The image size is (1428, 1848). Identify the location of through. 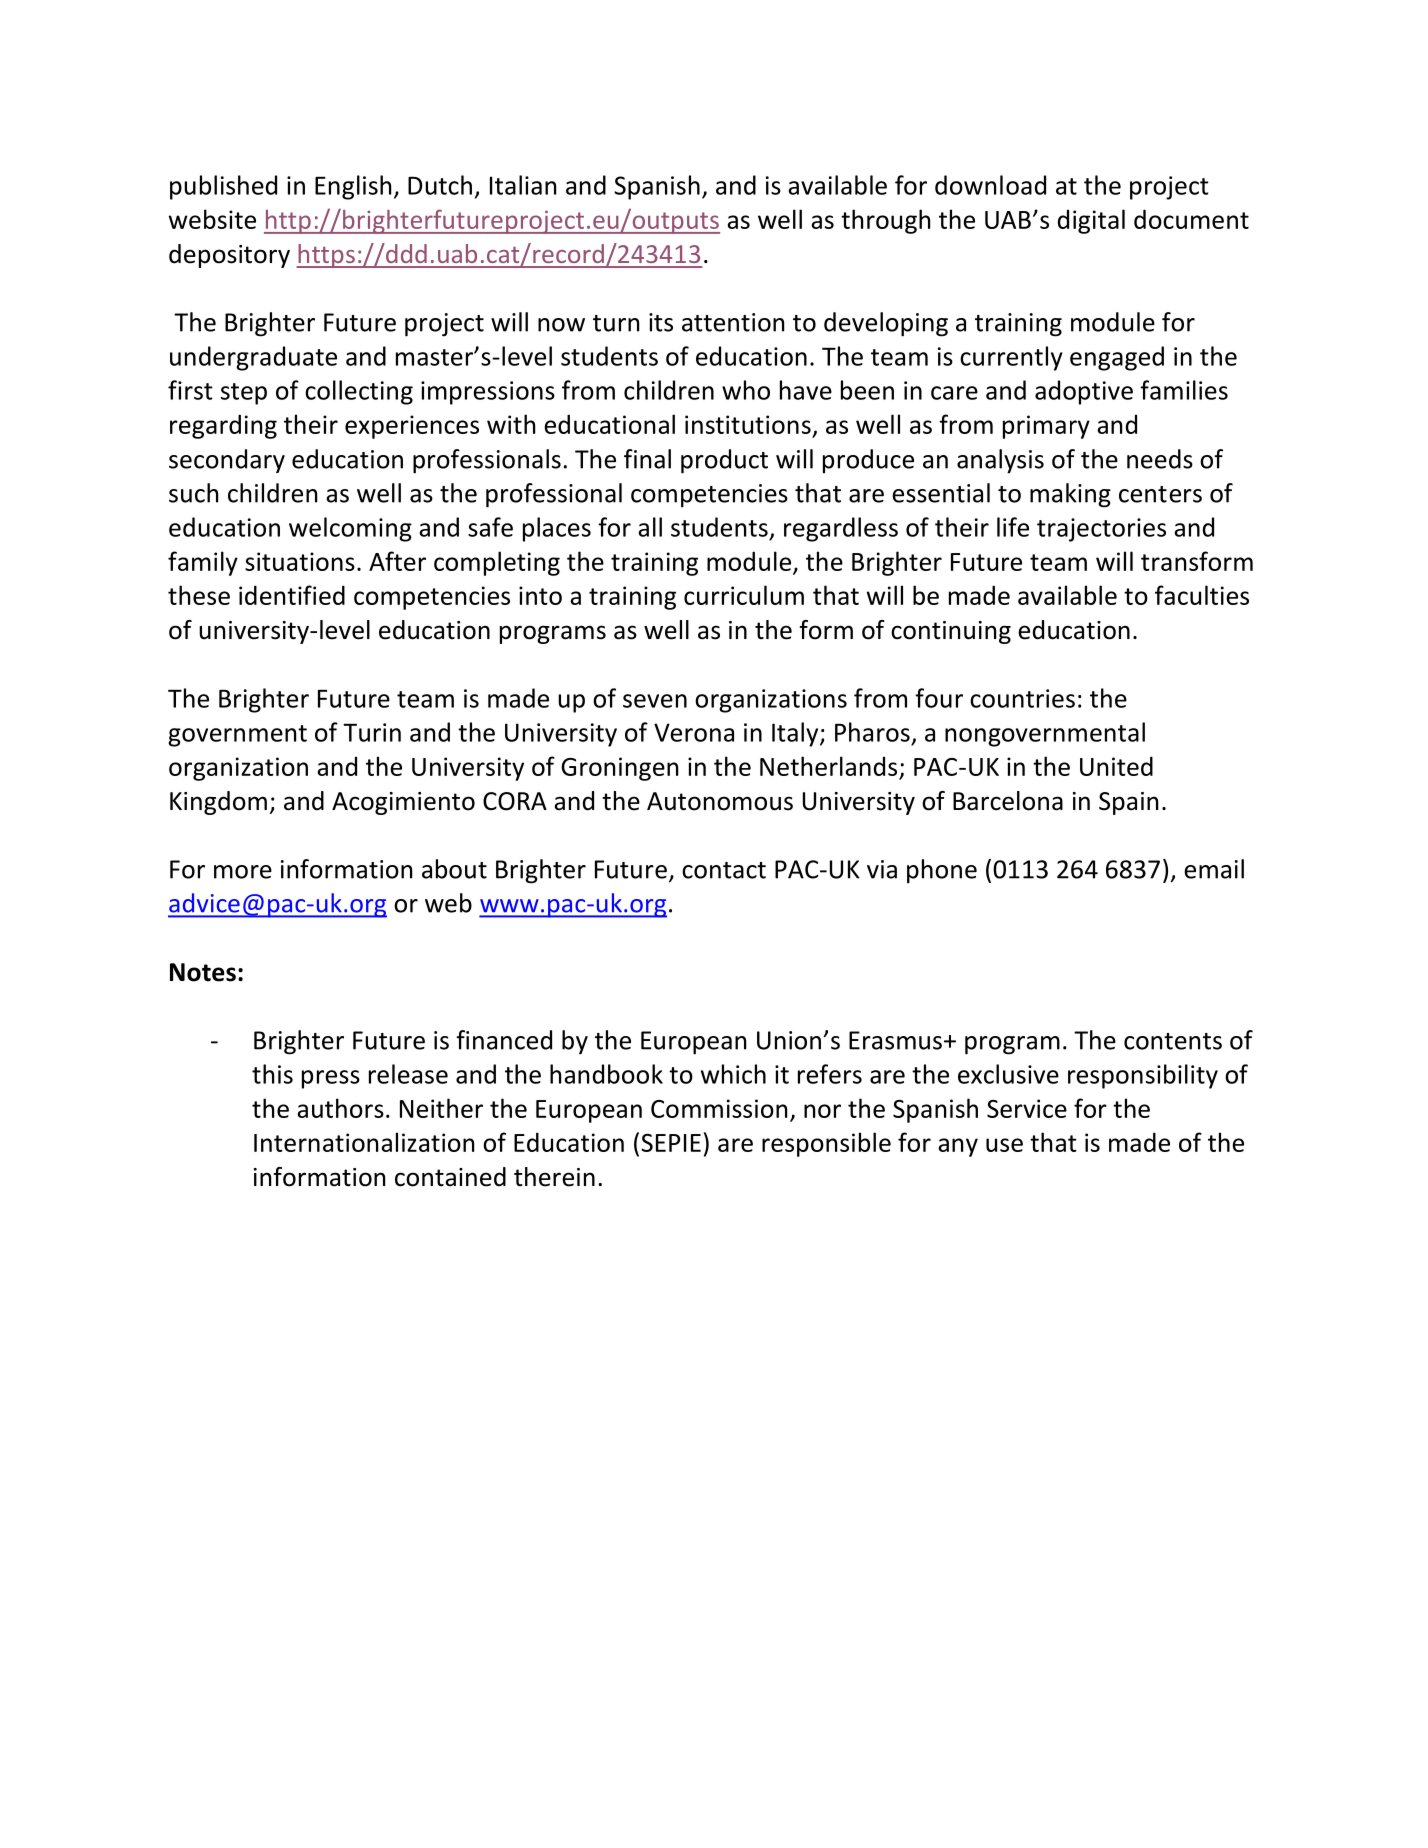
(885, 221).
